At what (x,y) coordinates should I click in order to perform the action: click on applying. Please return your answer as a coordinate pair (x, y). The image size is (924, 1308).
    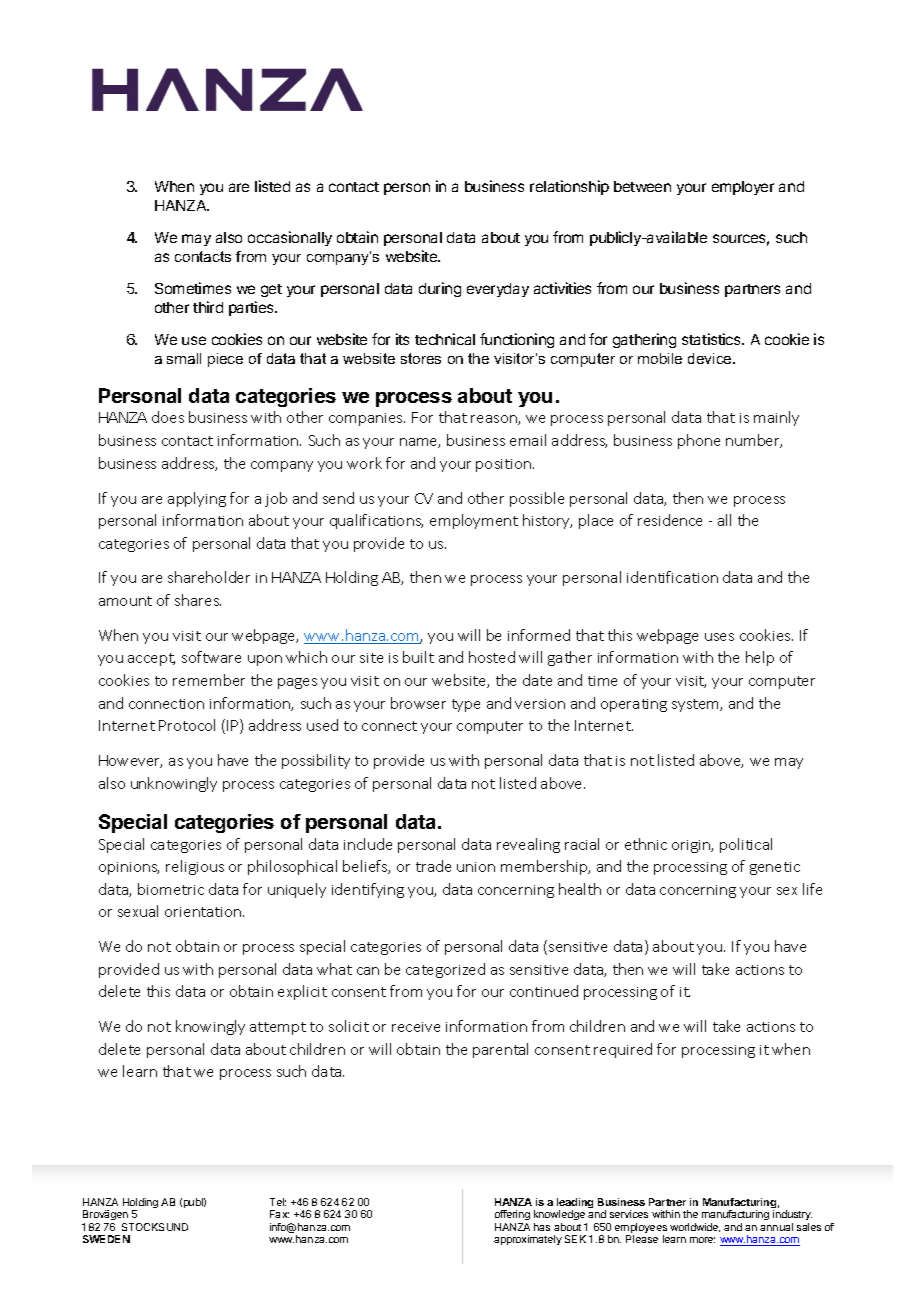
    Looking at the image, I should click on (197, 499).
